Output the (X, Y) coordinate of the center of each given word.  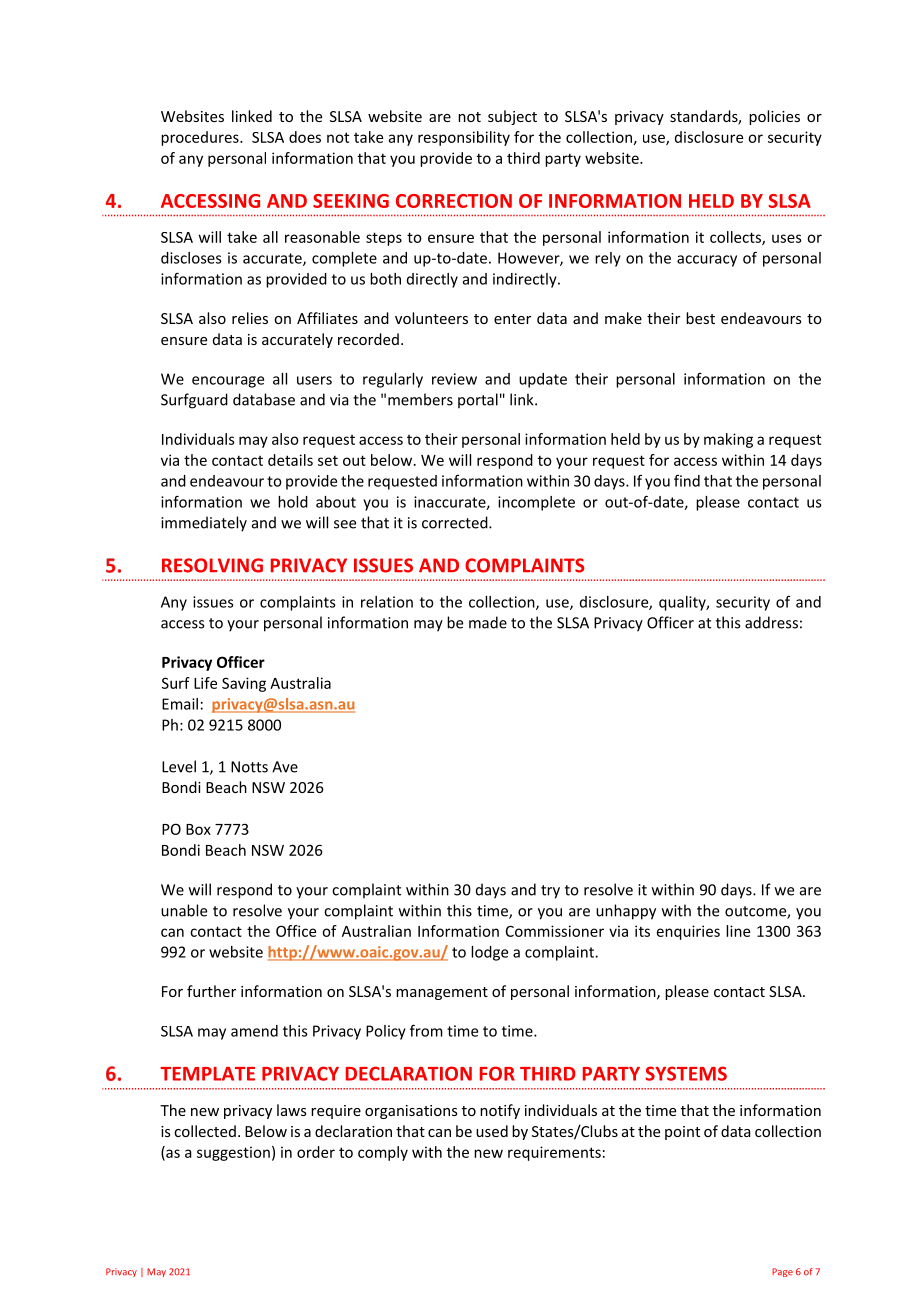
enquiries (688, 932)
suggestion (233, 1153)
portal (478, 400)
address (771, 622)
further (211, 991)
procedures (201, 138)
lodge (489, 953)
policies (774, 117)
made (488, 622)
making (728, 440)
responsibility (464, 138)
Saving (244, 684)
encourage (228, 382)
